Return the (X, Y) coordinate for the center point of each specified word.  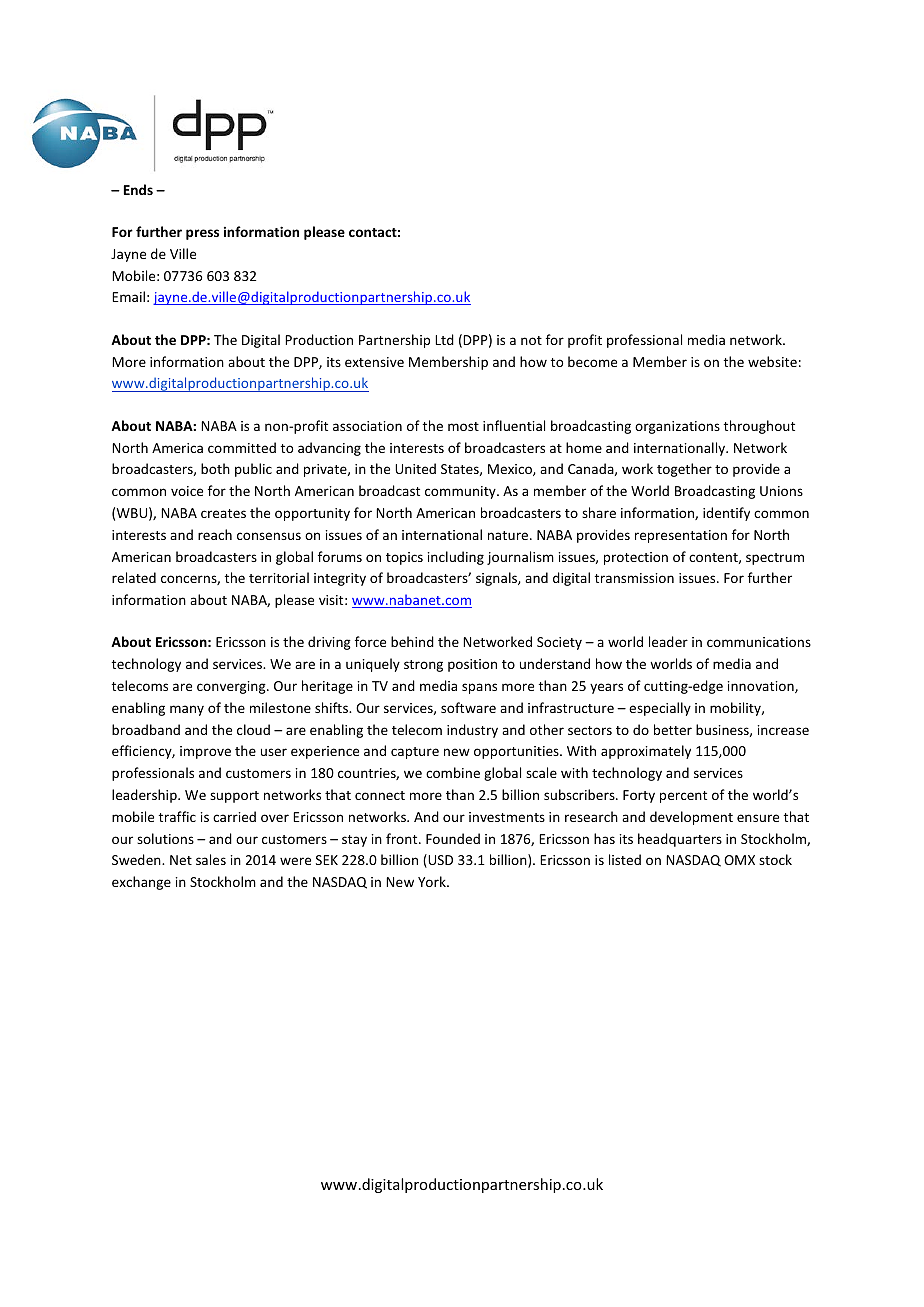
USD (439, 861)
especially (660, 709)
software (468, 707)
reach (215, 534)
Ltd (444, 339)
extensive (374, 362)
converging (232, 687)
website (772, 361)
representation (681, 536)
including (456, 558)
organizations (677, 427)
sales (211, 859)
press (202, 234)
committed (242, 447)
